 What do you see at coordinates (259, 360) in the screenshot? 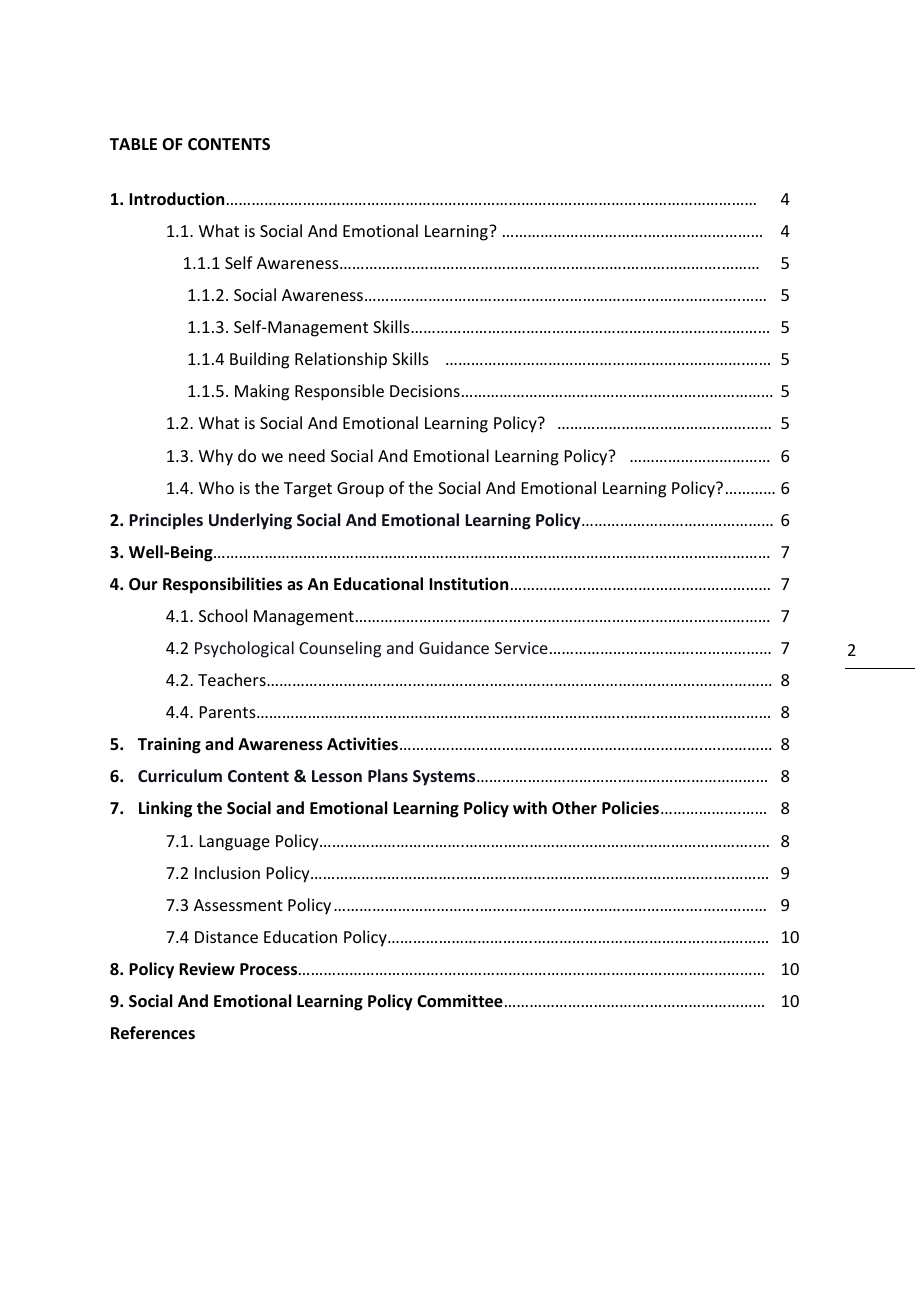
I see `Building` at bounding box center [259, 360].
